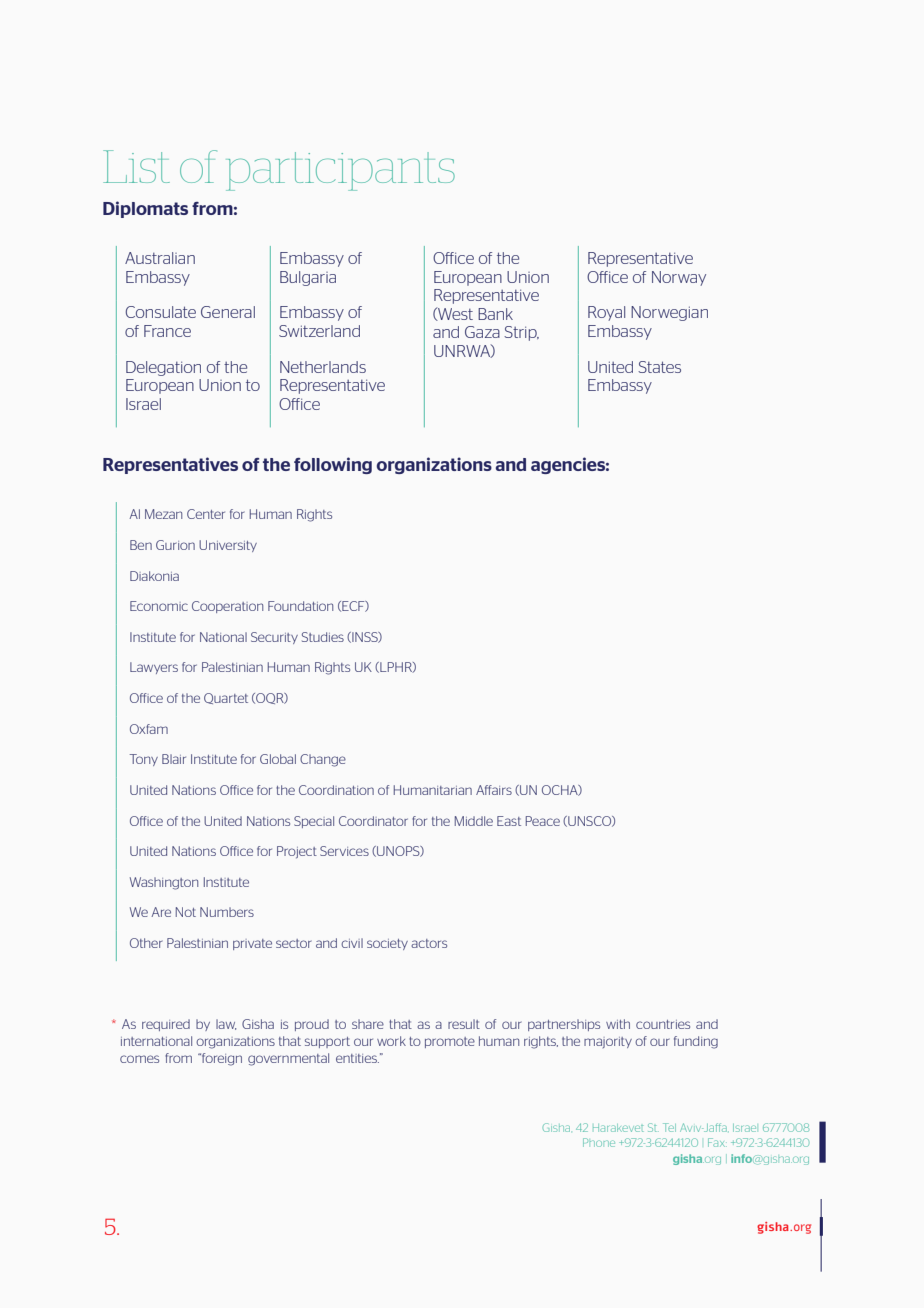  Describe the element at coordinates (333, 465) in the screenshot. I see `following` at that location.
